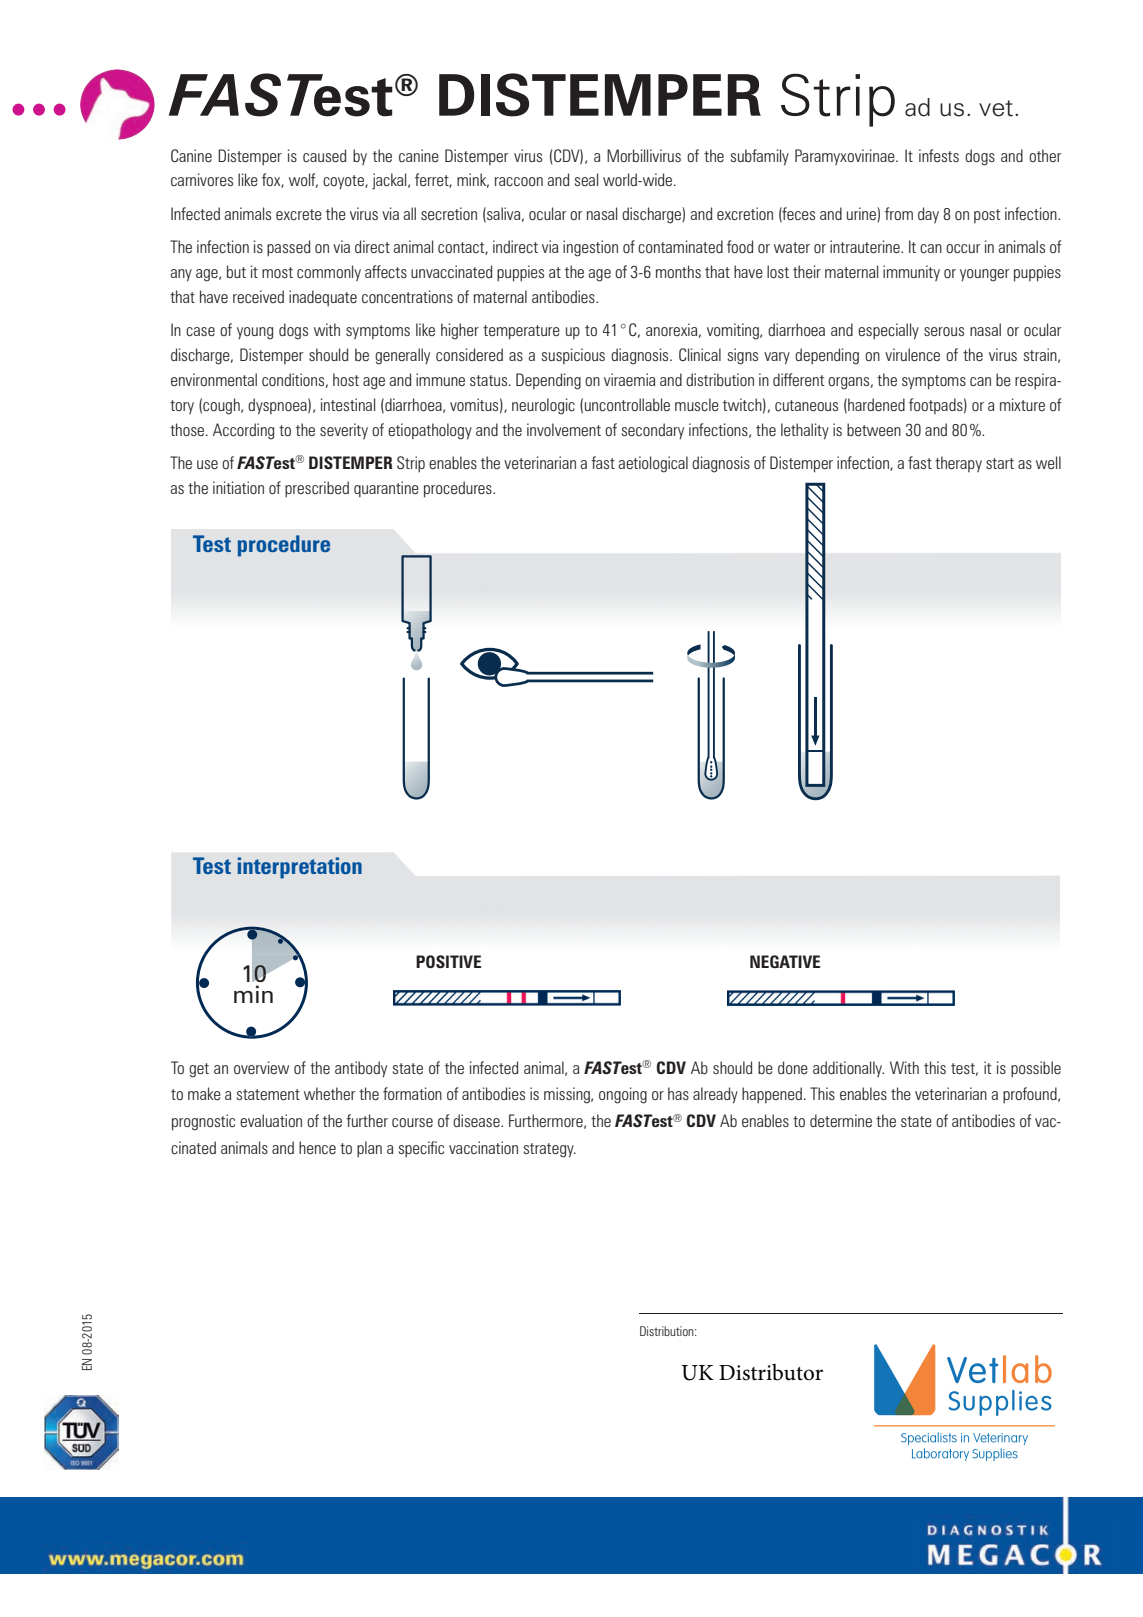 The height and width of the screenshot is (1617, 1143). Describe the element at coordinates (261, 1067) in the screenshot. I see `overview` at that location.
